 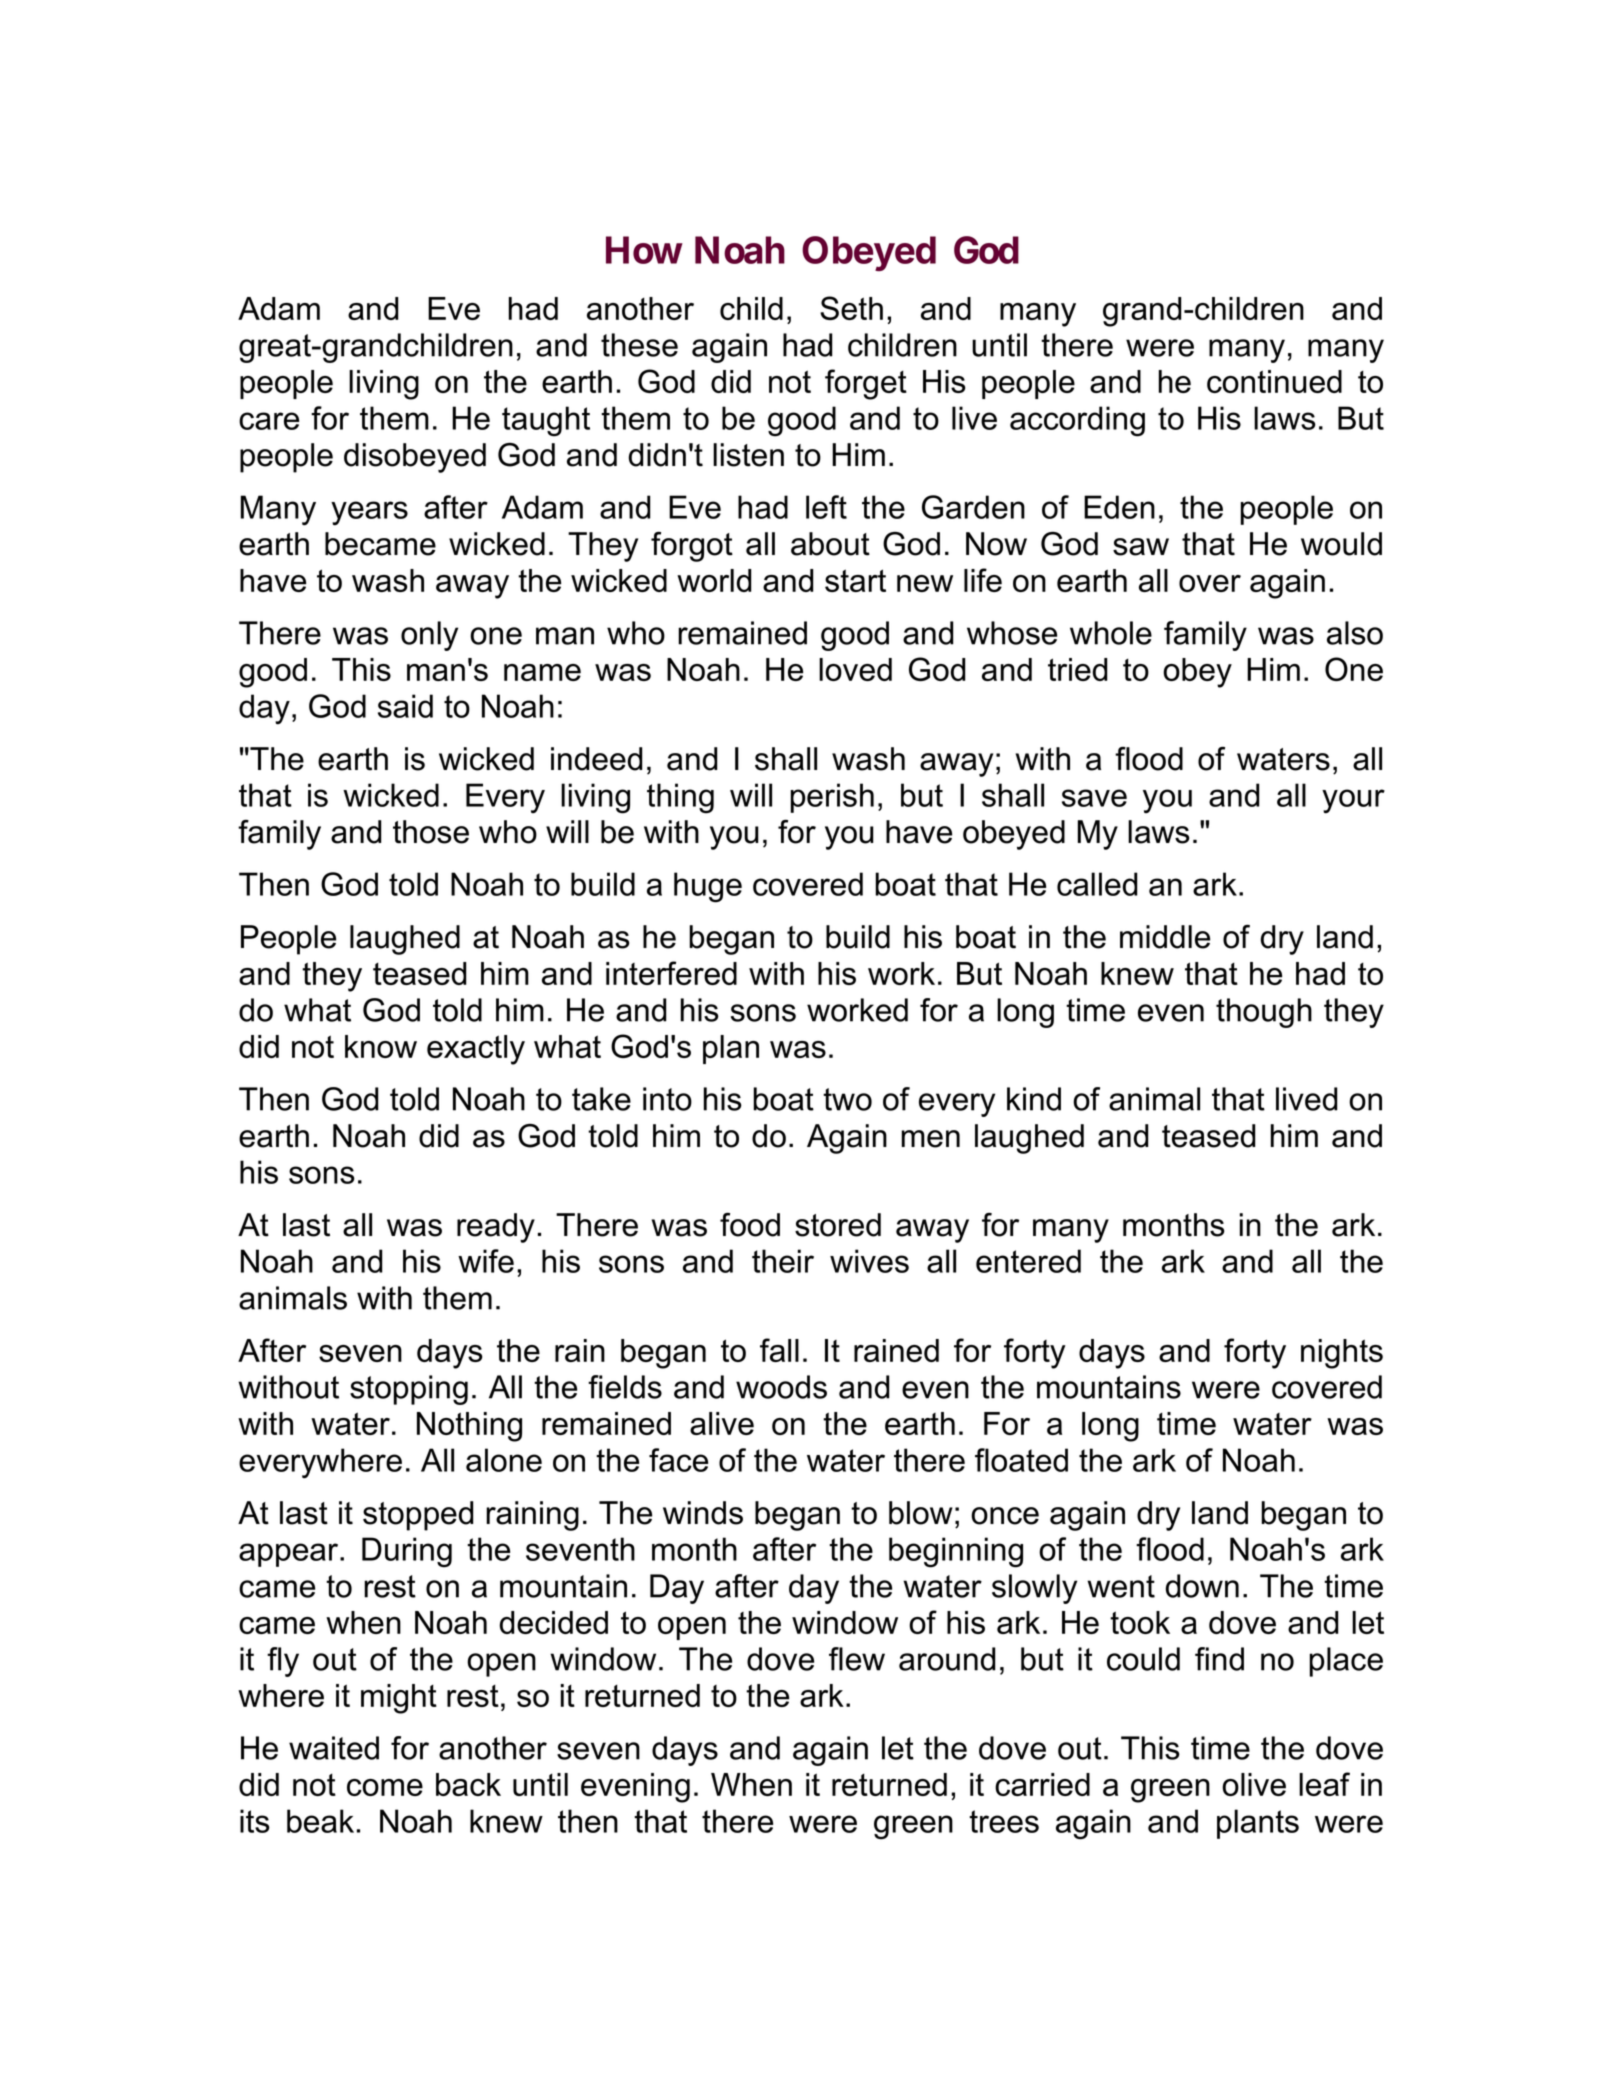 What do you see at coordinates (851, 308) in the screenshot?
I see `Seth` at bounding box center [851, 308].
